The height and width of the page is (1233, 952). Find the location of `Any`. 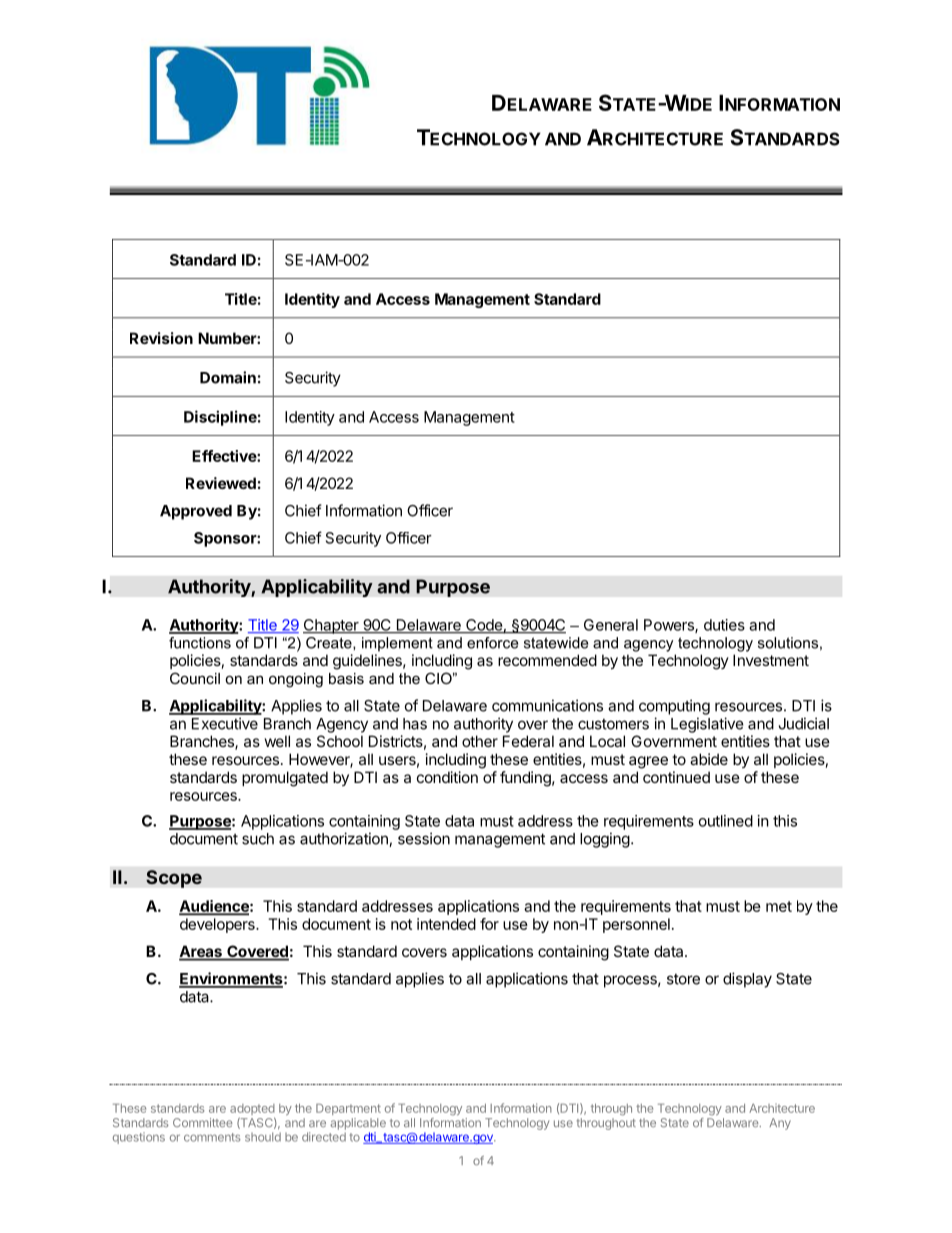

Any is located at coordinates (780, 1124).
